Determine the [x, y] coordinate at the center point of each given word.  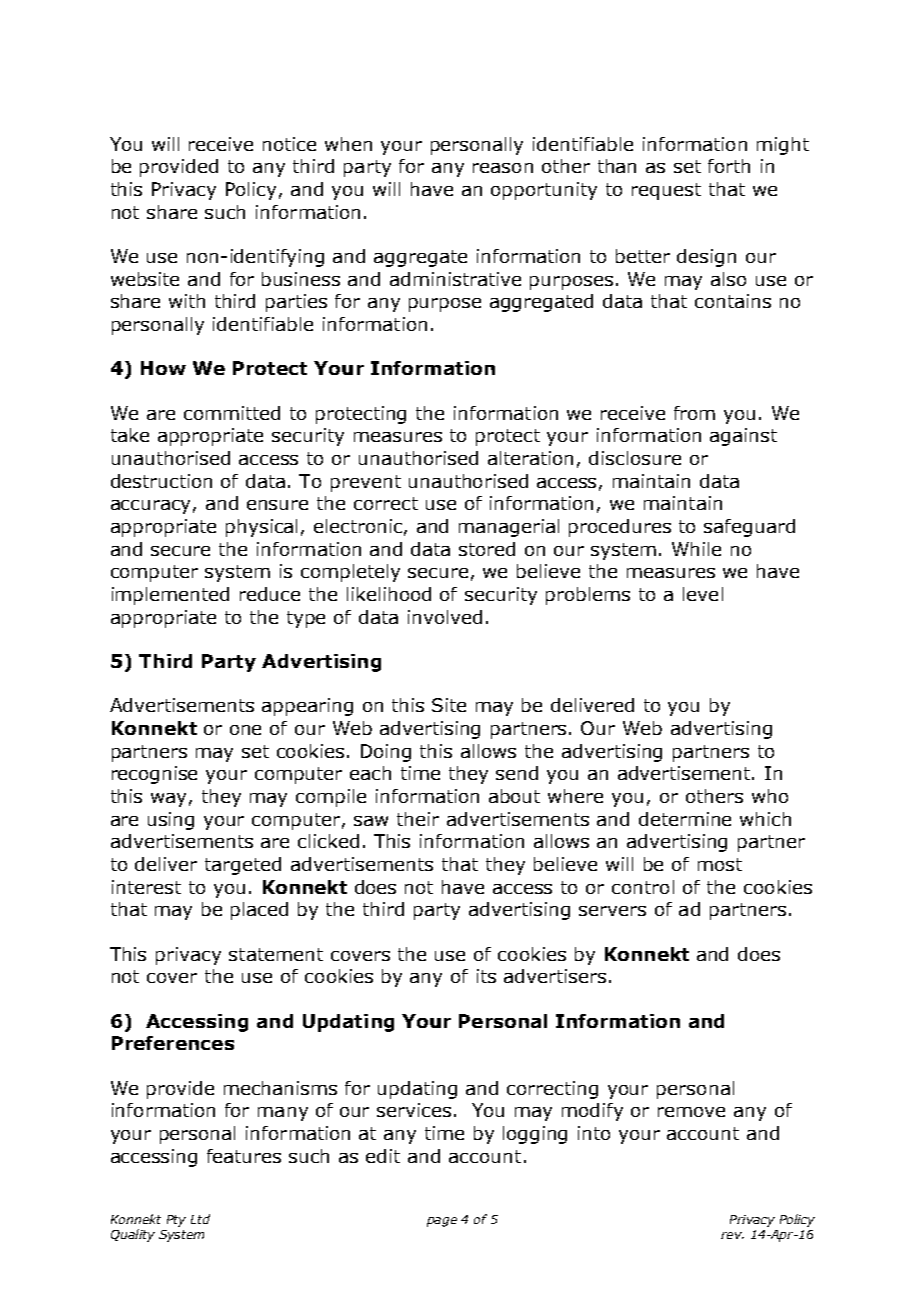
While [696, 549]
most [720, 864]
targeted [243, 866]
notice [289, 144]
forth [729, 166]
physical [261, 528]
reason [503, 168]
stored [487, 549]
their [418, 819]
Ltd [200, 1219]
